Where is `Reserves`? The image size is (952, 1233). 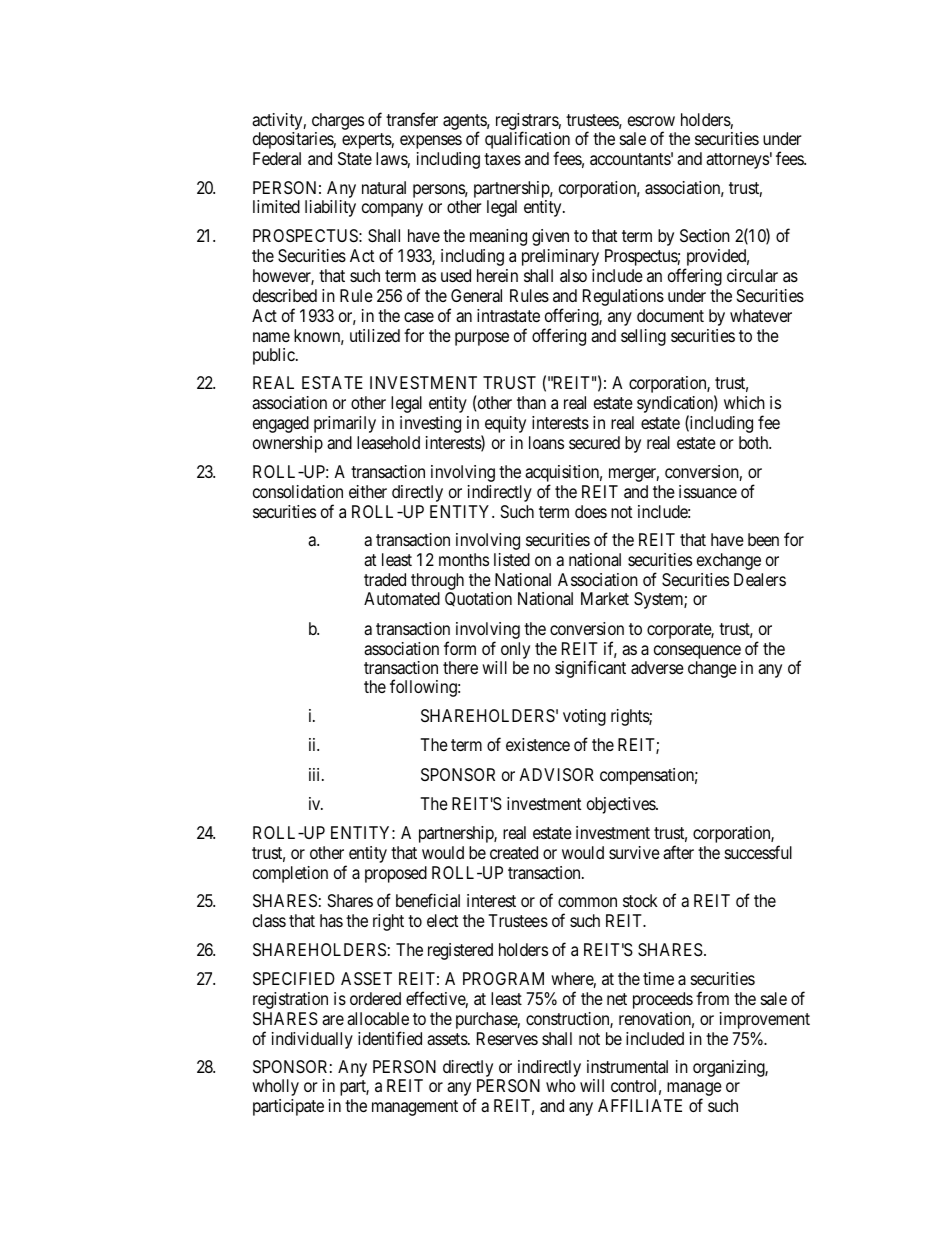 Reserves is located at coordinates (507, 1038).
